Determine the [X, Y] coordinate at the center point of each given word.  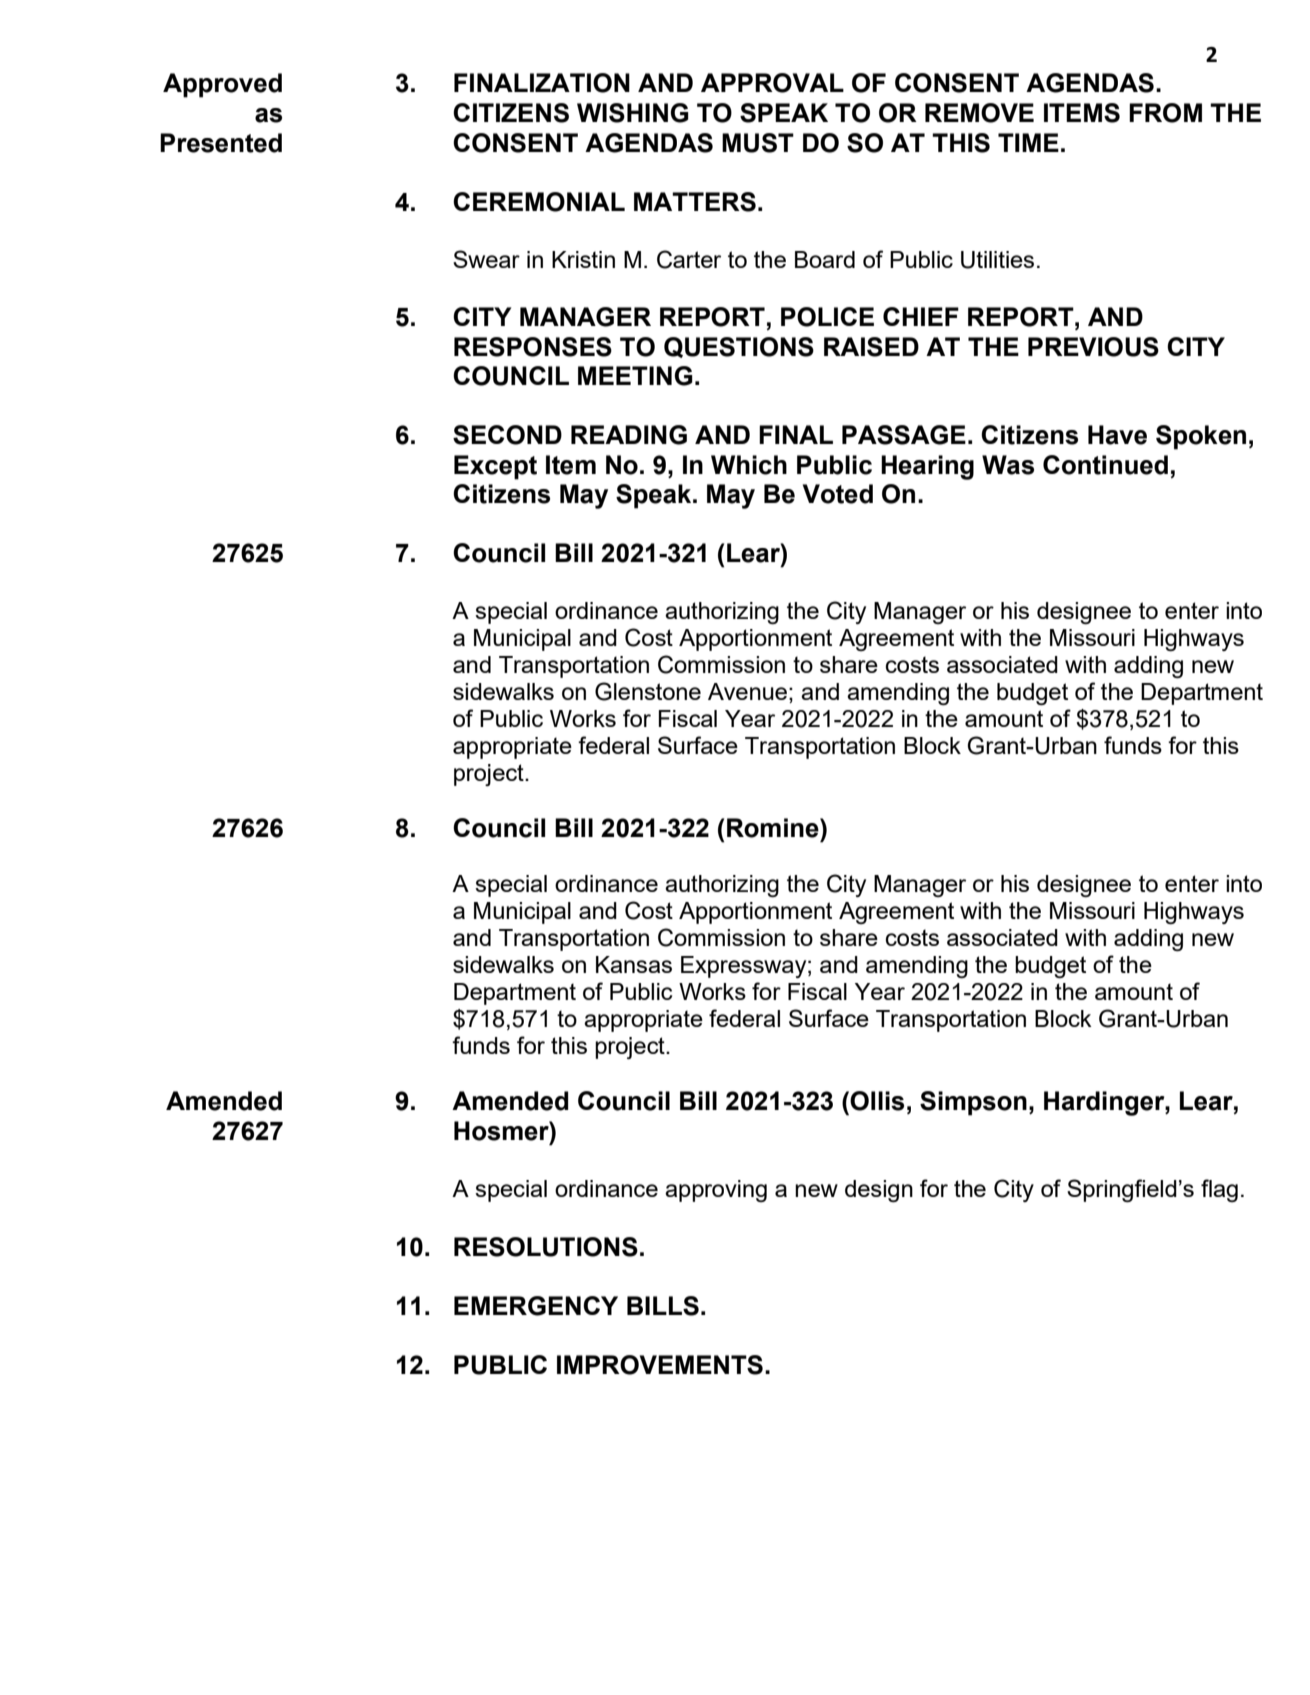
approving [716, 1191]
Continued [1105, 465]
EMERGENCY [536, 1306]
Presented [221, 143]
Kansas [634, 964]
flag [1219, 1190]
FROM [1165, 113]
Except [495, 467]
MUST [758, 143]
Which [749, 465]
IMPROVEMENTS [660, 1365]
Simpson [973, 1103]
